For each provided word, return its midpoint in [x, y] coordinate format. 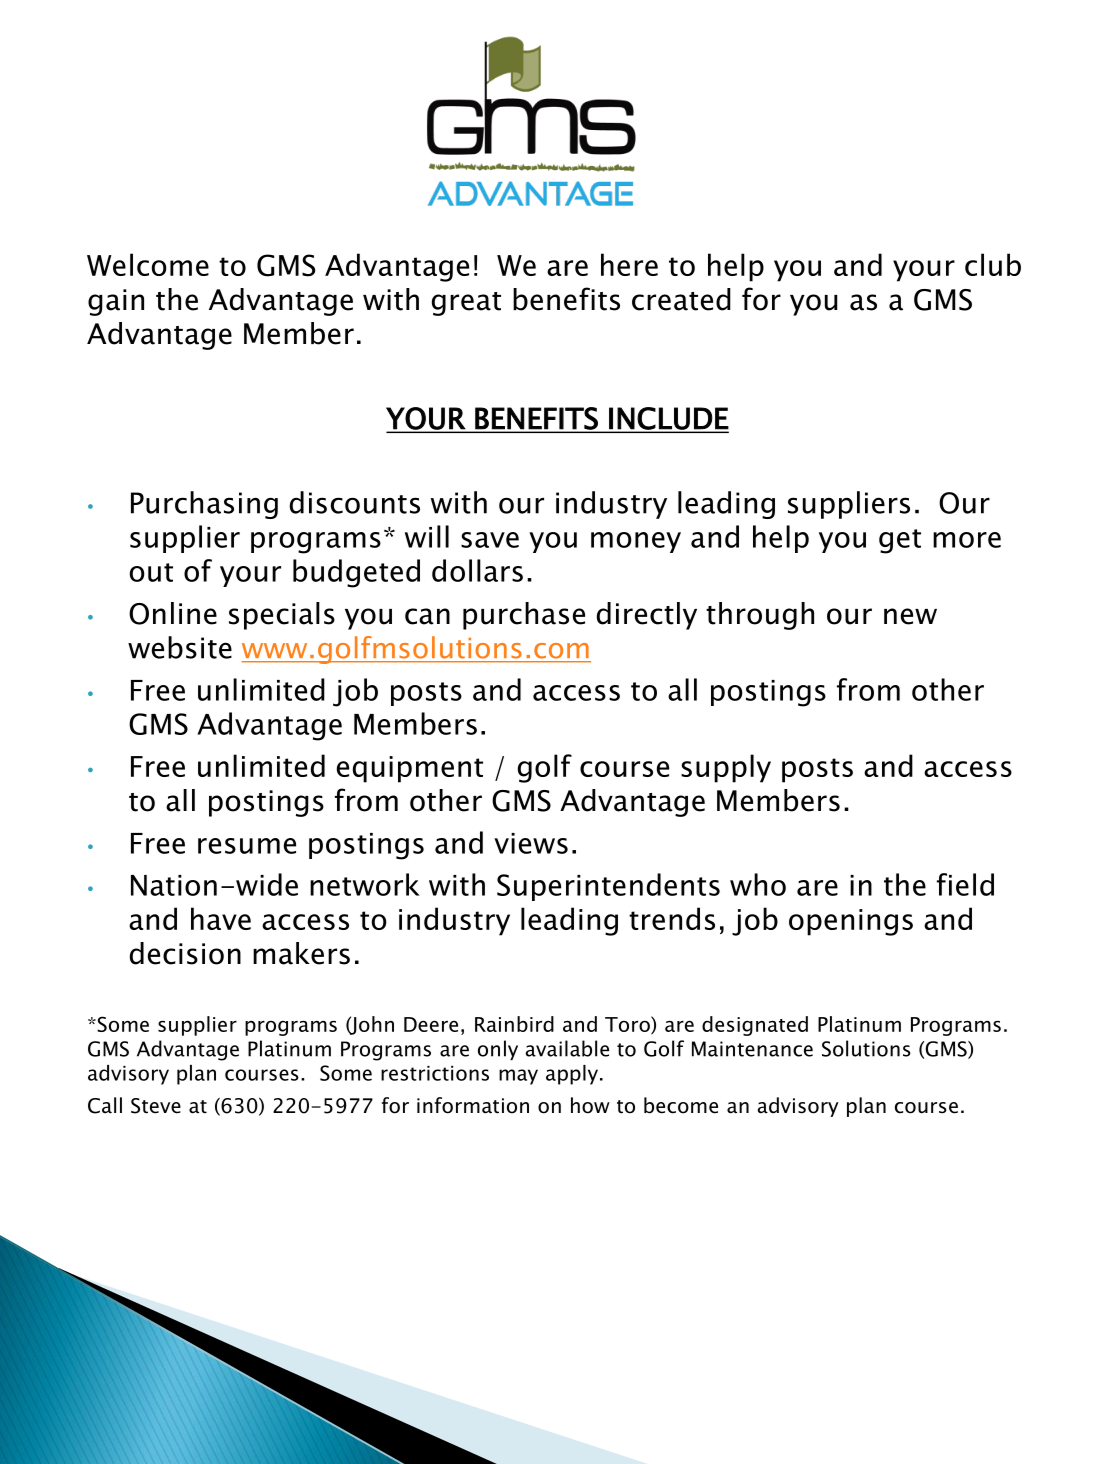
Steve [156, 1106]
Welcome [148, 264]
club [993, 264]
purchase [524, 616]
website [180, 647]
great [466, 304]
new [910, 616]
